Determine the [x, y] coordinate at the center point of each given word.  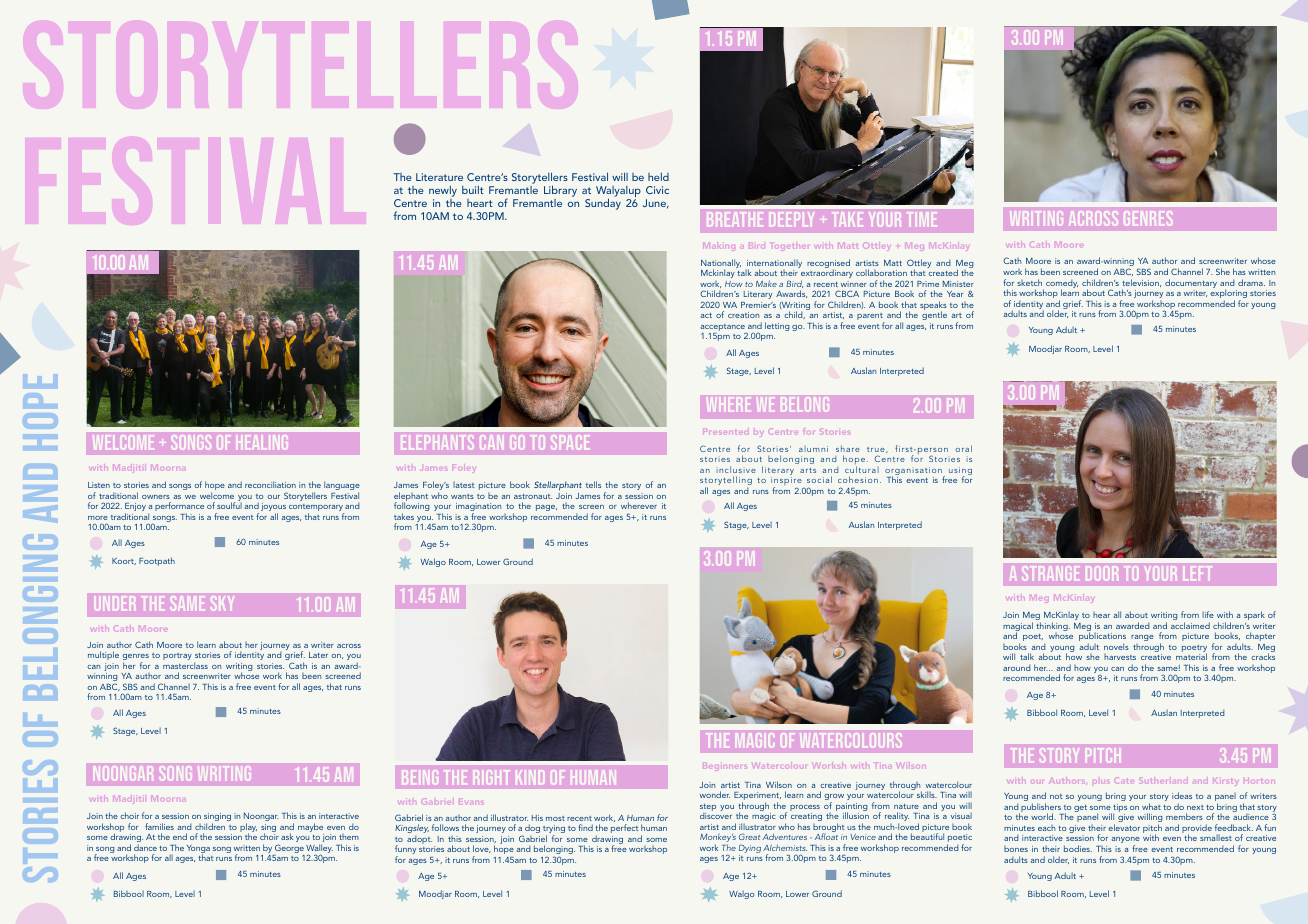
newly [443, 191]
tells [593, 484]
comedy [1062, 285]
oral [964, 448]
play [248, 829]
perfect [624, 828]
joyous [273, 508]
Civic [657, 190]
